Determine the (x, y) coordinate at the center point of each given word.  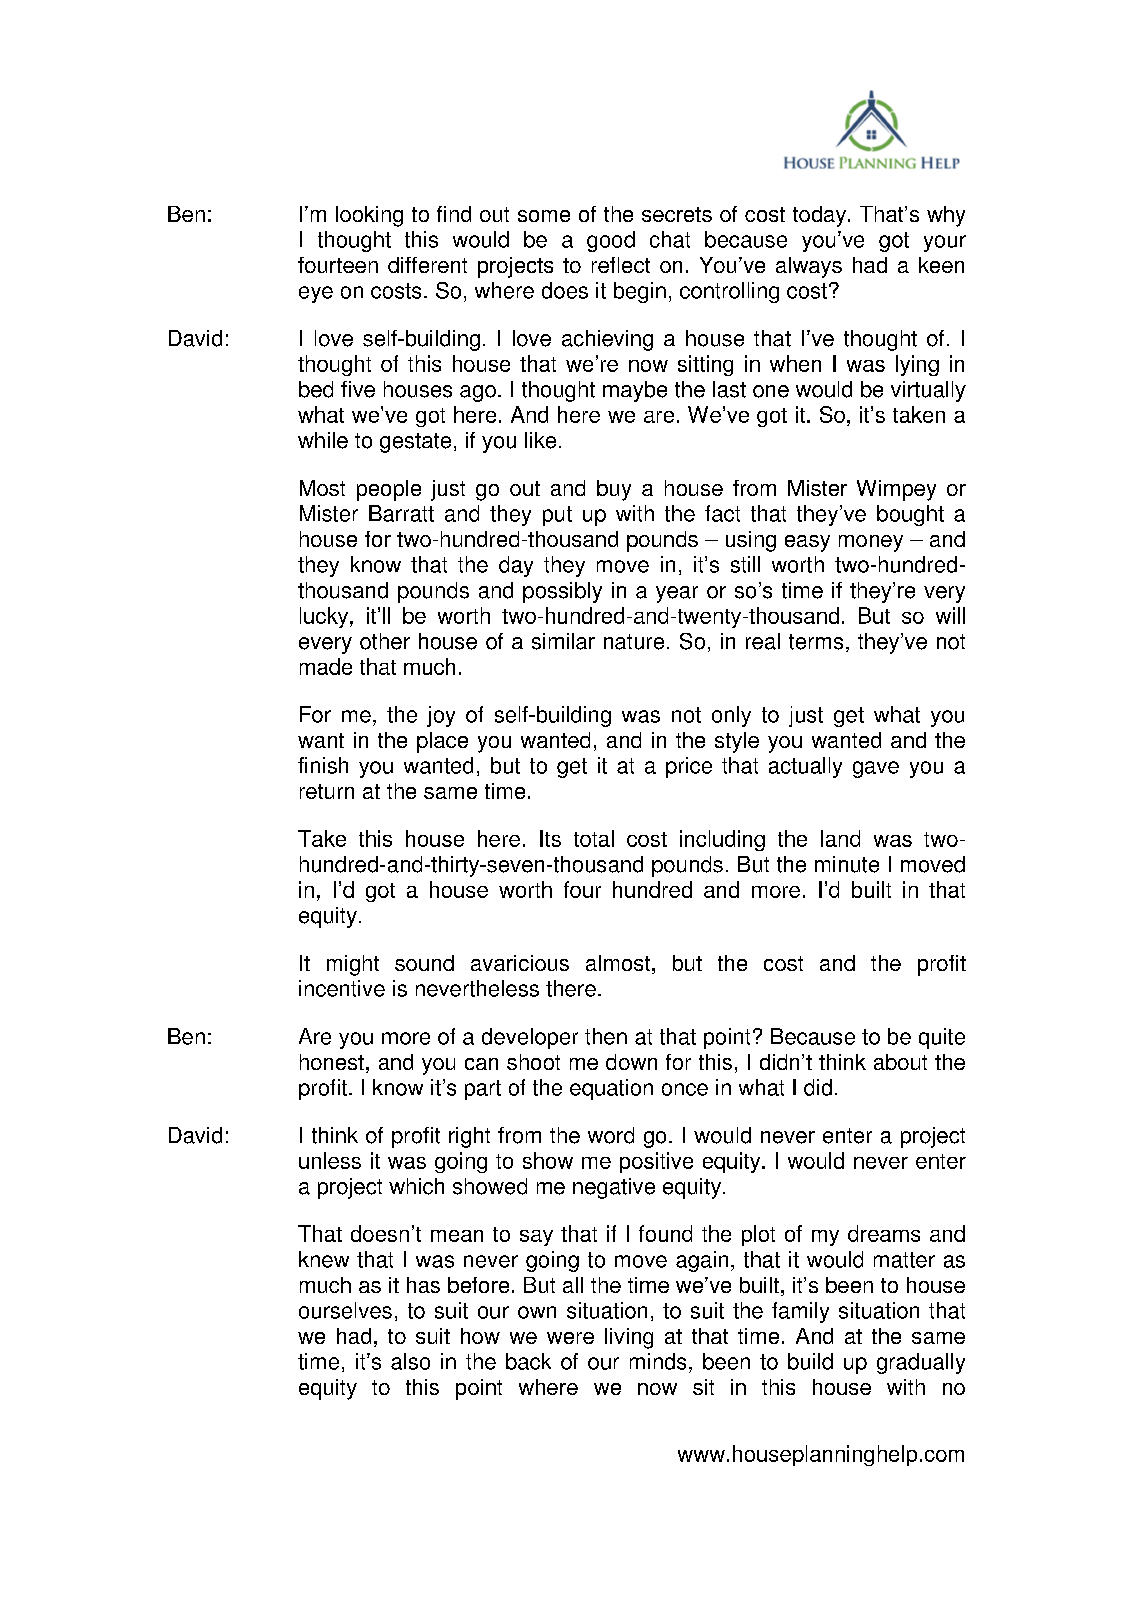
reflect (621, 265)
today (821, 216)
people (389, 490)
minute (847, 864)
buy (614, 490)
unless (330, 1160)
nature (634, 642)
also (410, 1361)
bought (910, 515)
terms (816, 642)
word (611, 1135)
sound (424, 963)
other (385, 641)
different (427, 265)
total (594, 838)
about (900, 1062)
